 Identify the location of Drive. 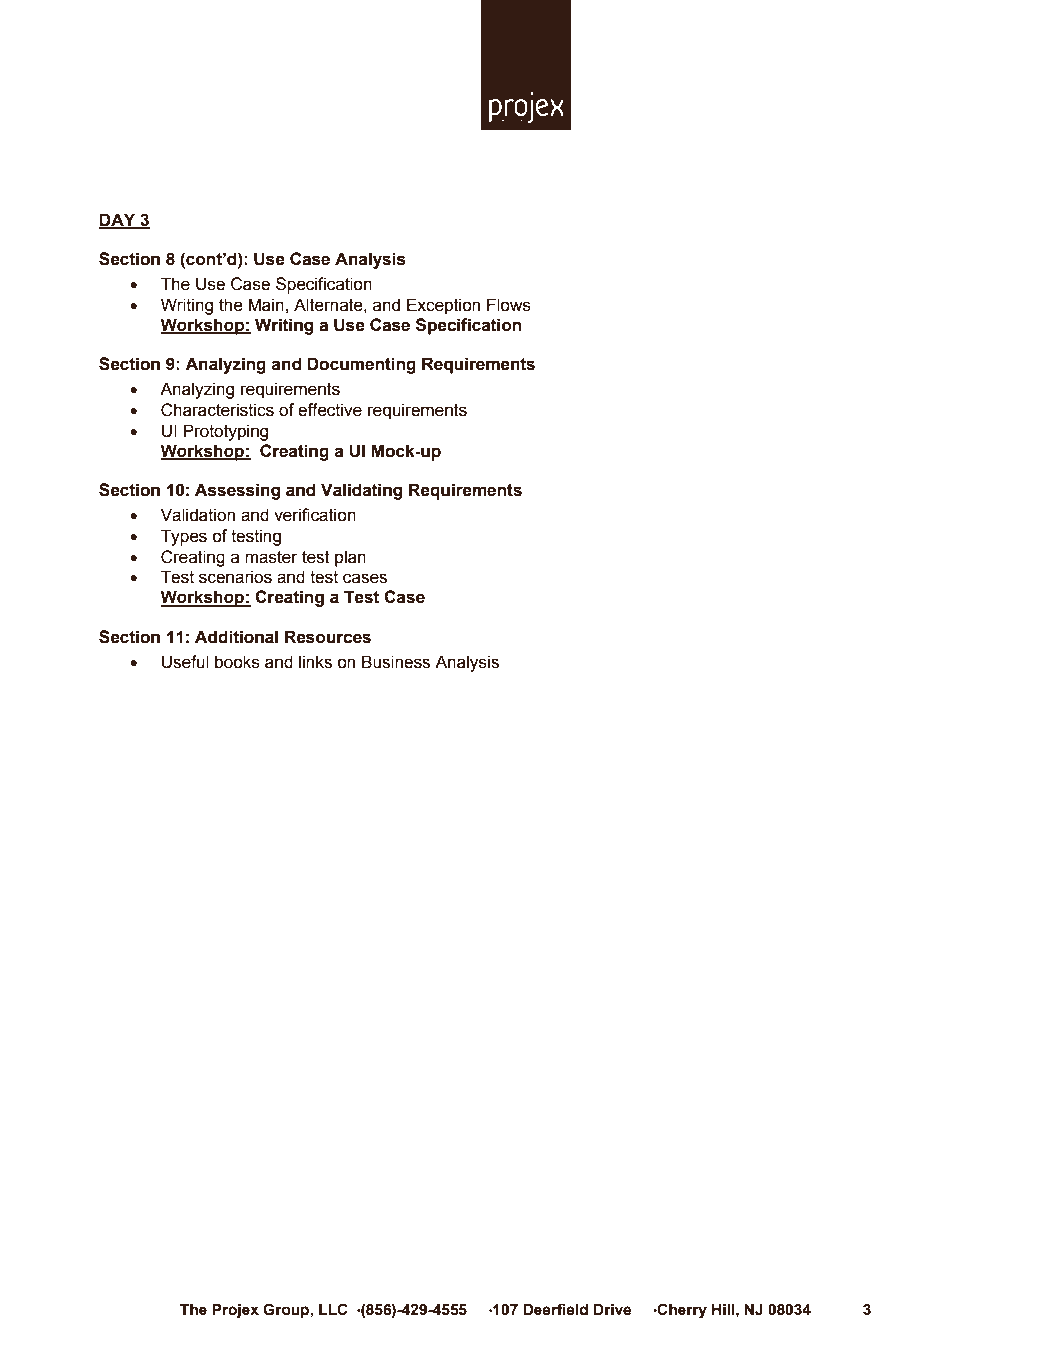
(612, 1310).
